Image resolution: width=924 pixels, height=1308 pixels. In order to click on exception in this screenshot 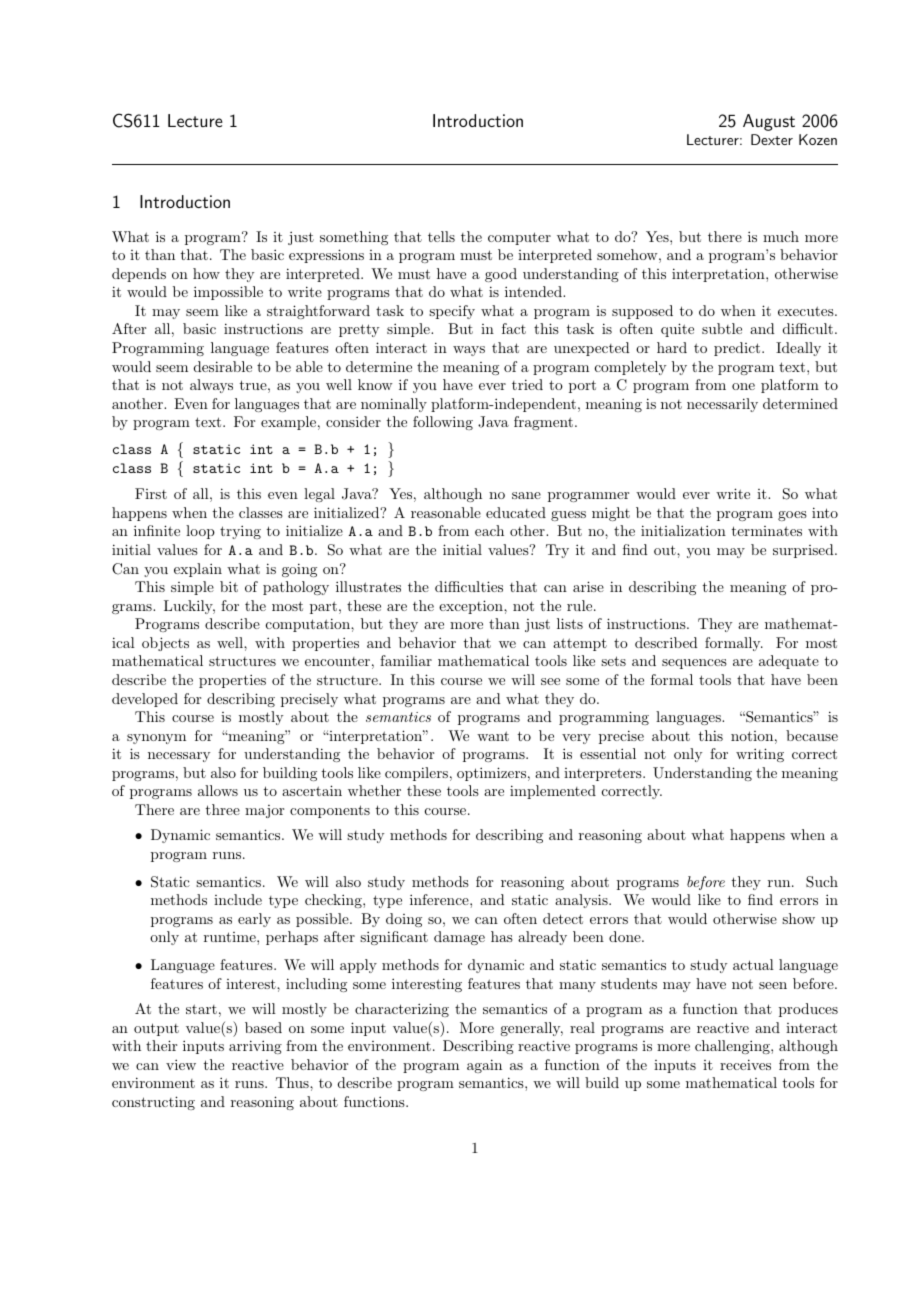, I will do `click(472, 607)`.
